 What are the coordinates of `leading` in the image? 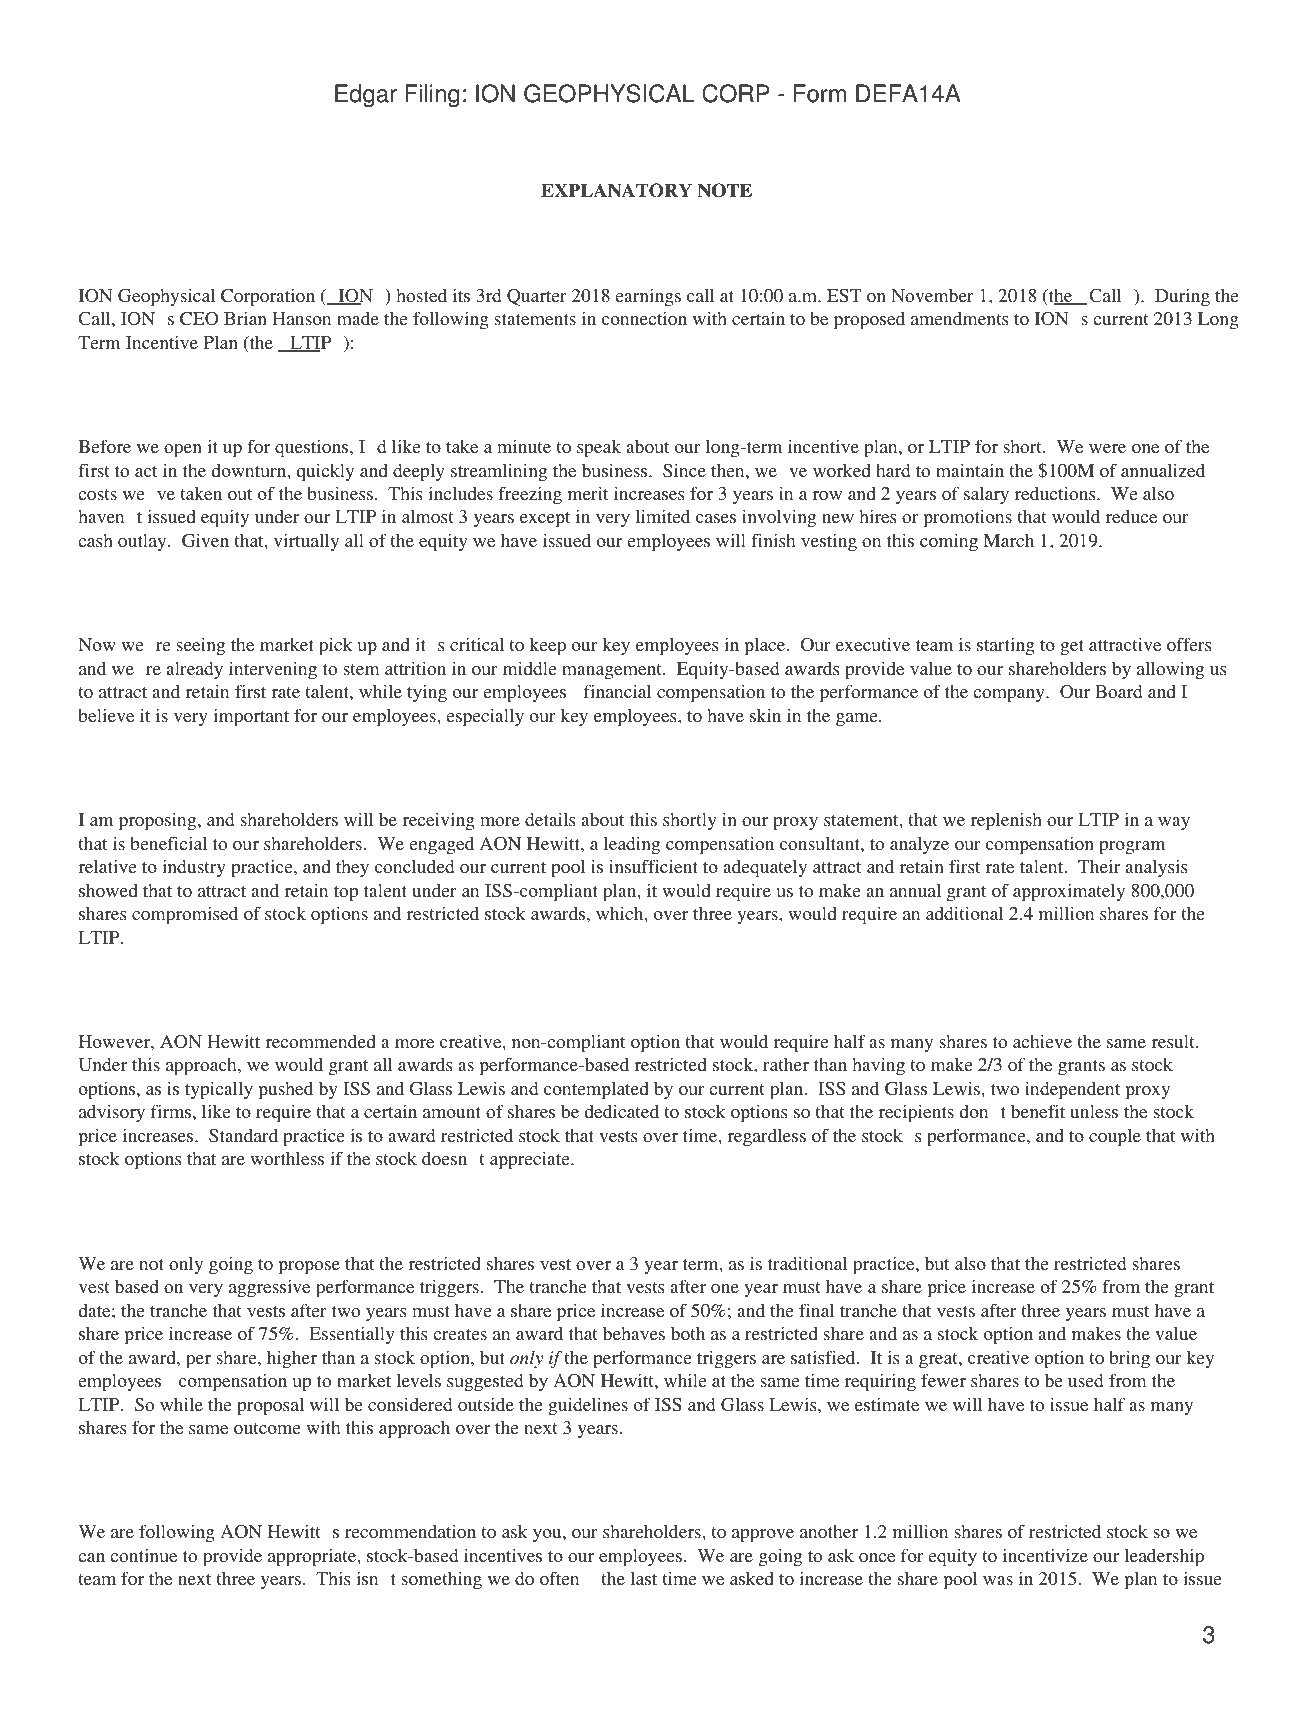 It's located at (632, 845).
